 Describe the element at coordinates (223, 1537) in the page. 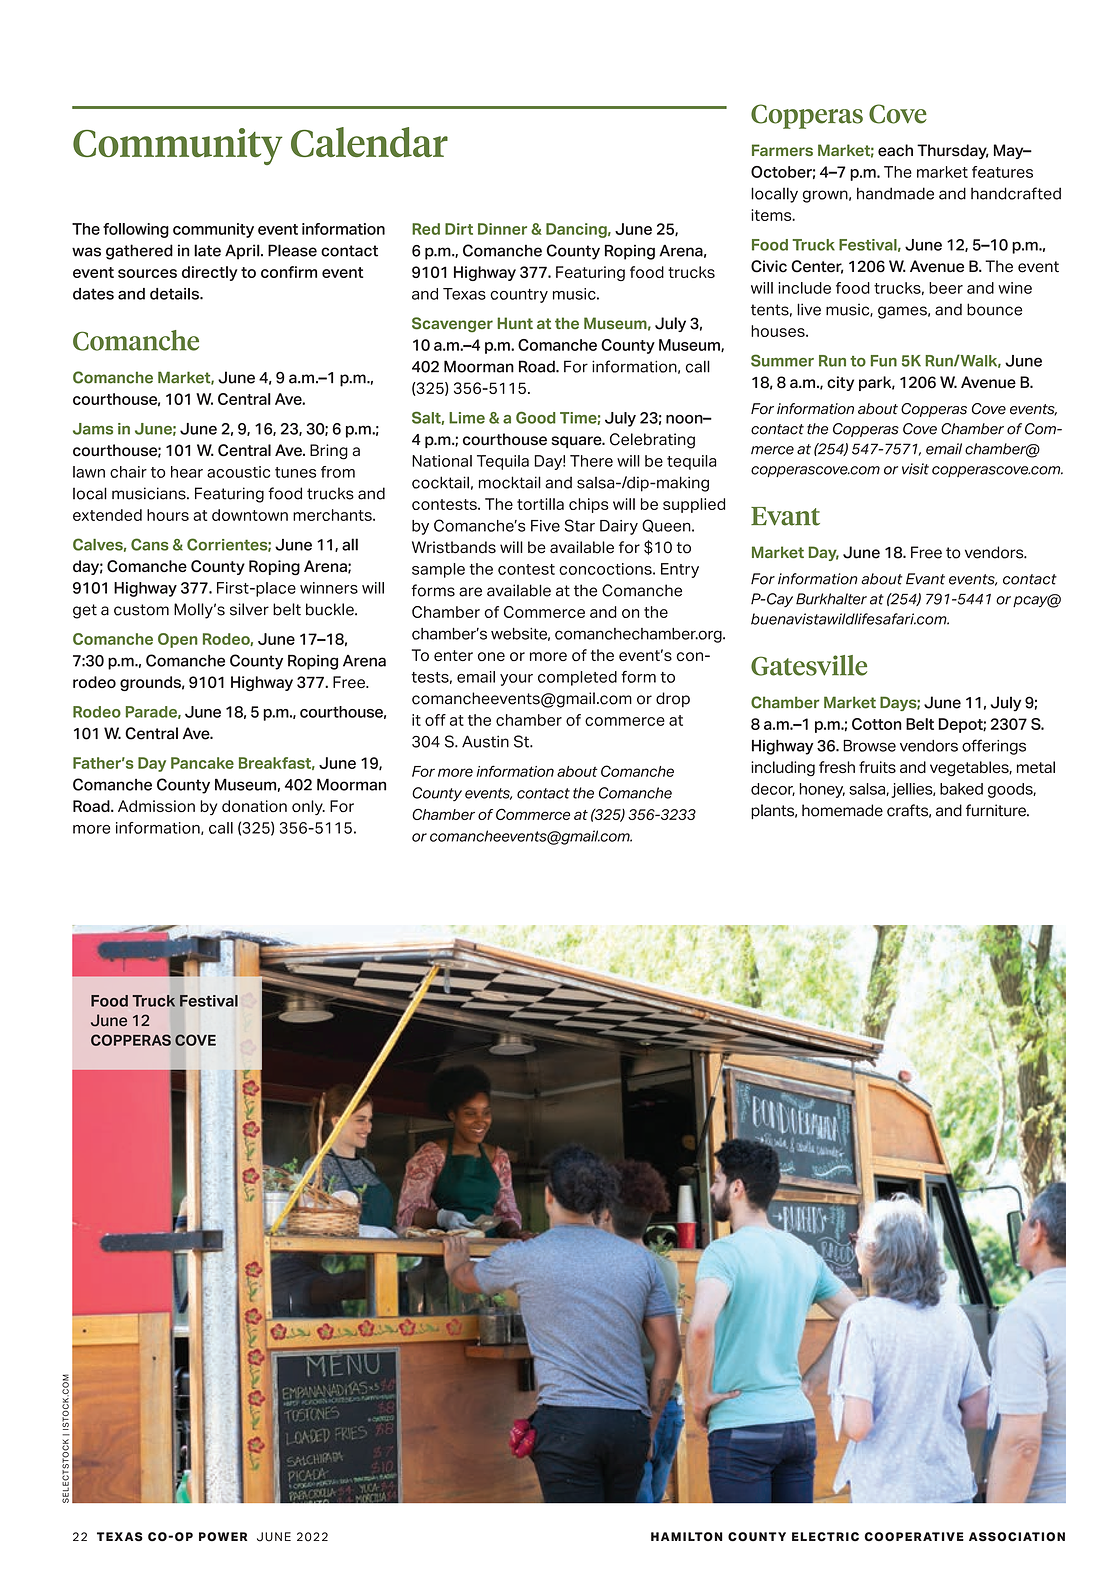

I see `POWER` at that location.
